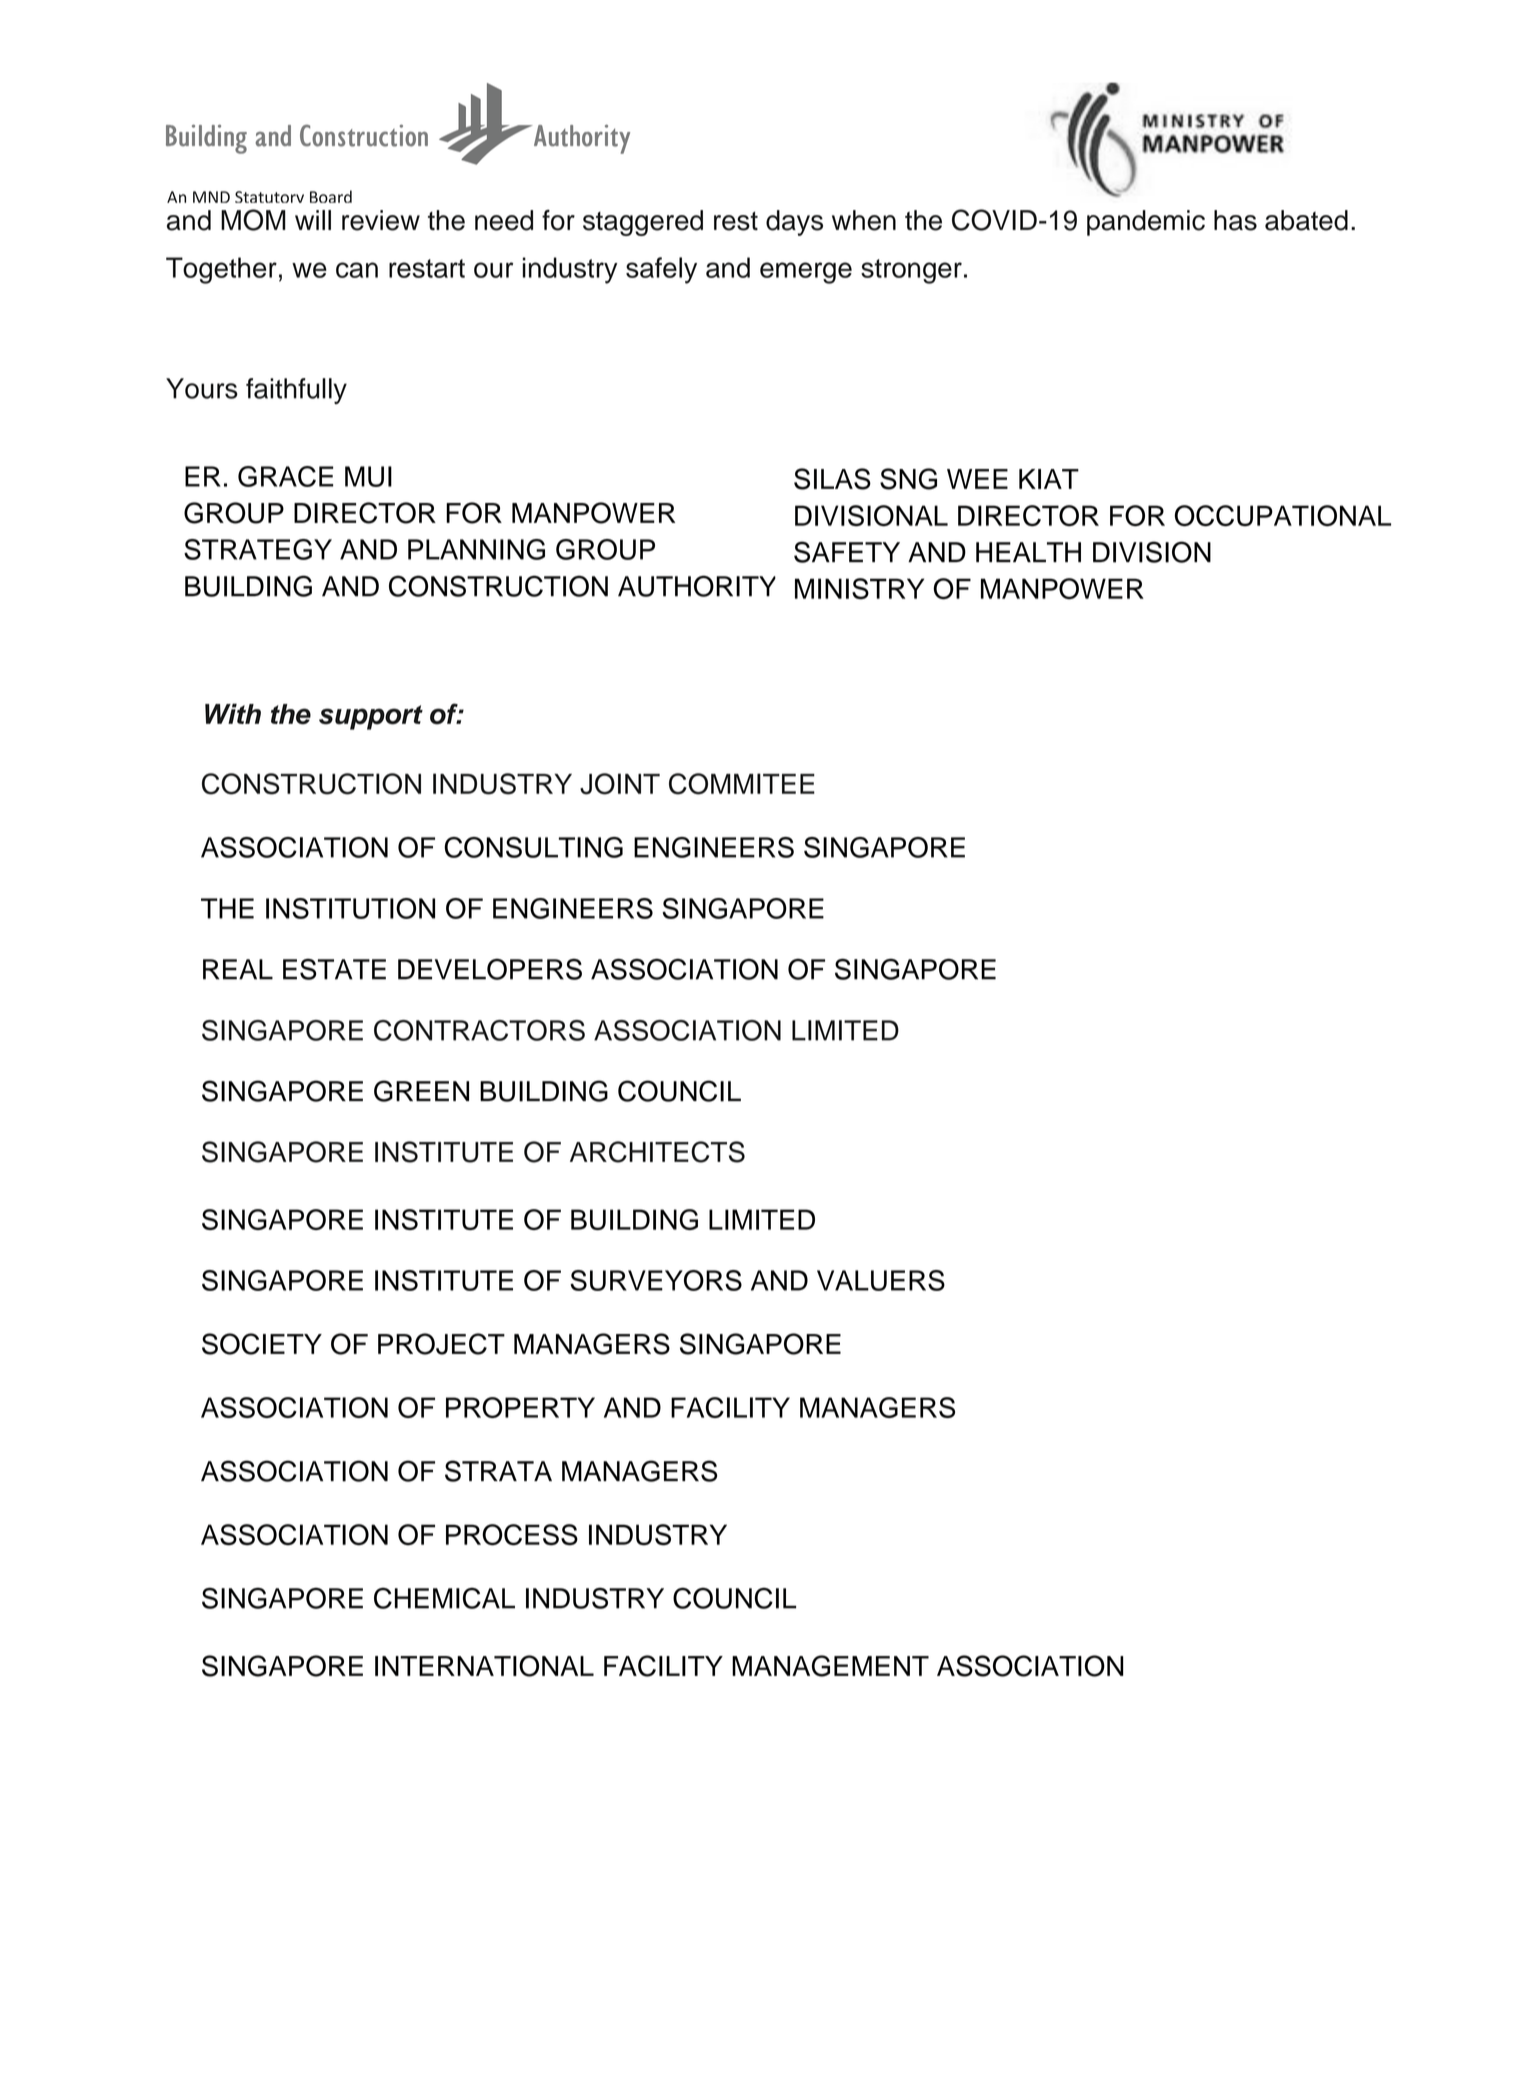  Describe the element at coordinates (512, 1535) in the screenshot. I see `PROCESS` at that location.
